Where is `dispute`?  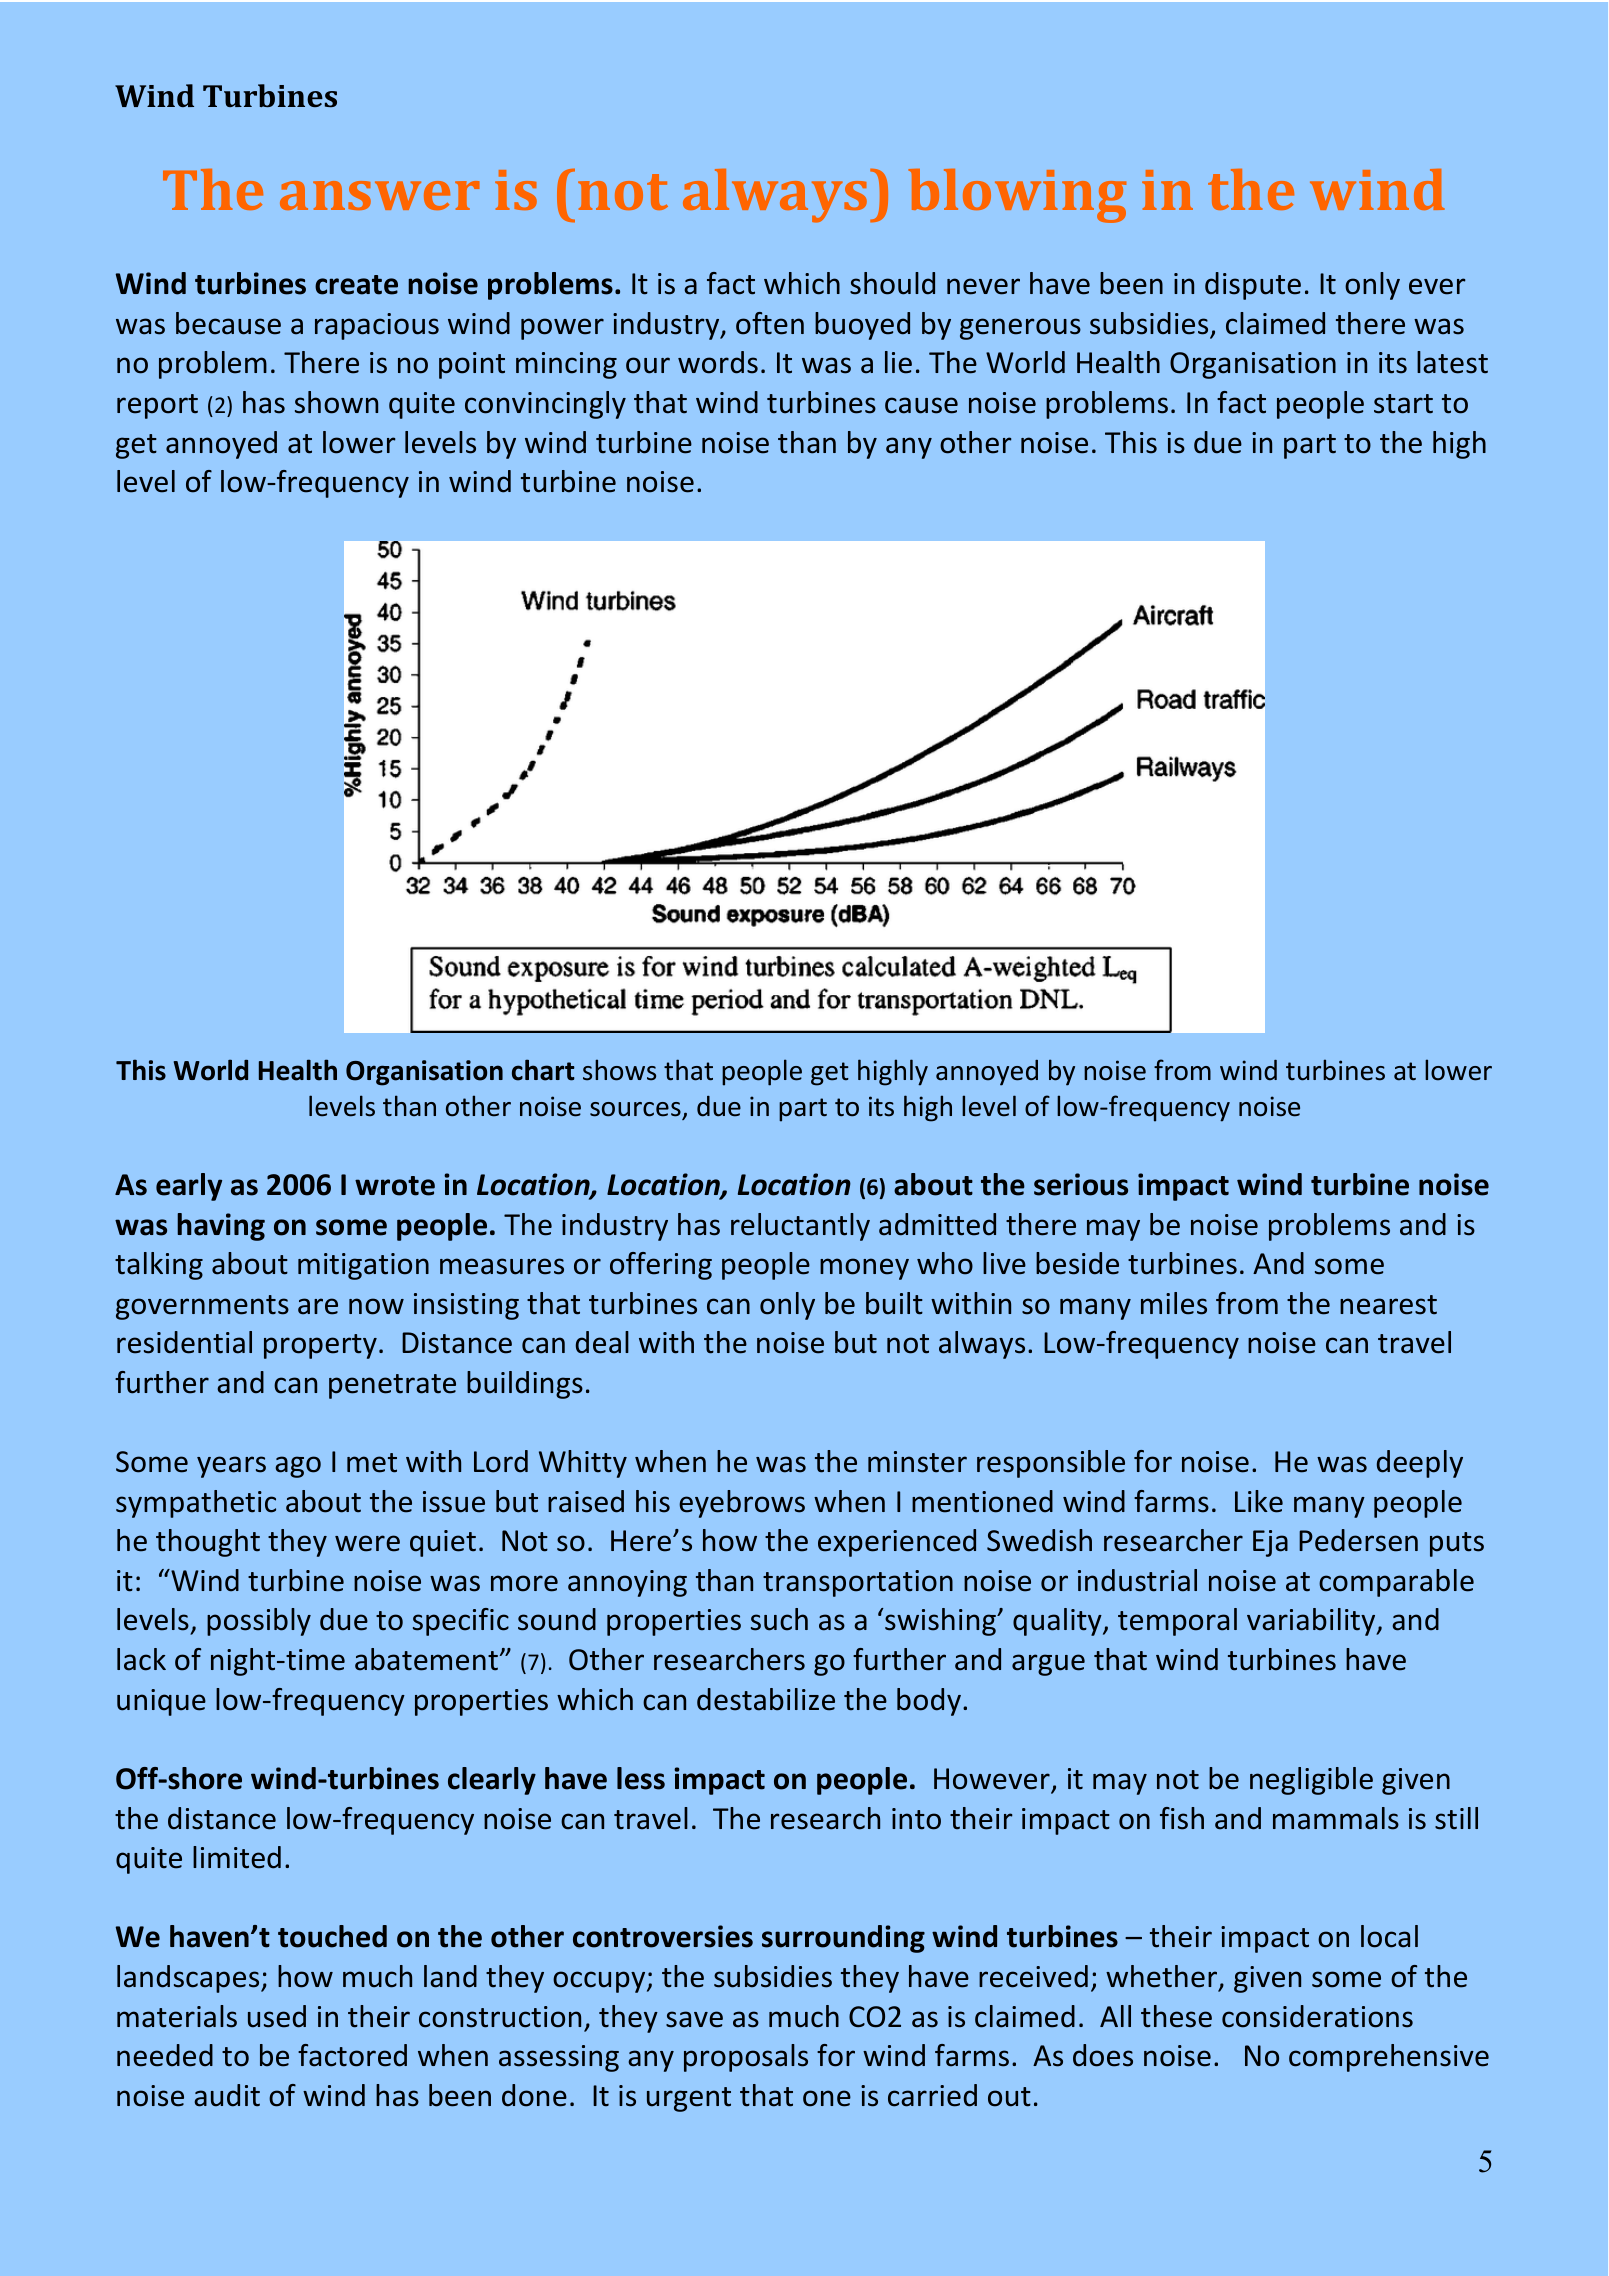
dispute is located at coordinates (1253, 286).
